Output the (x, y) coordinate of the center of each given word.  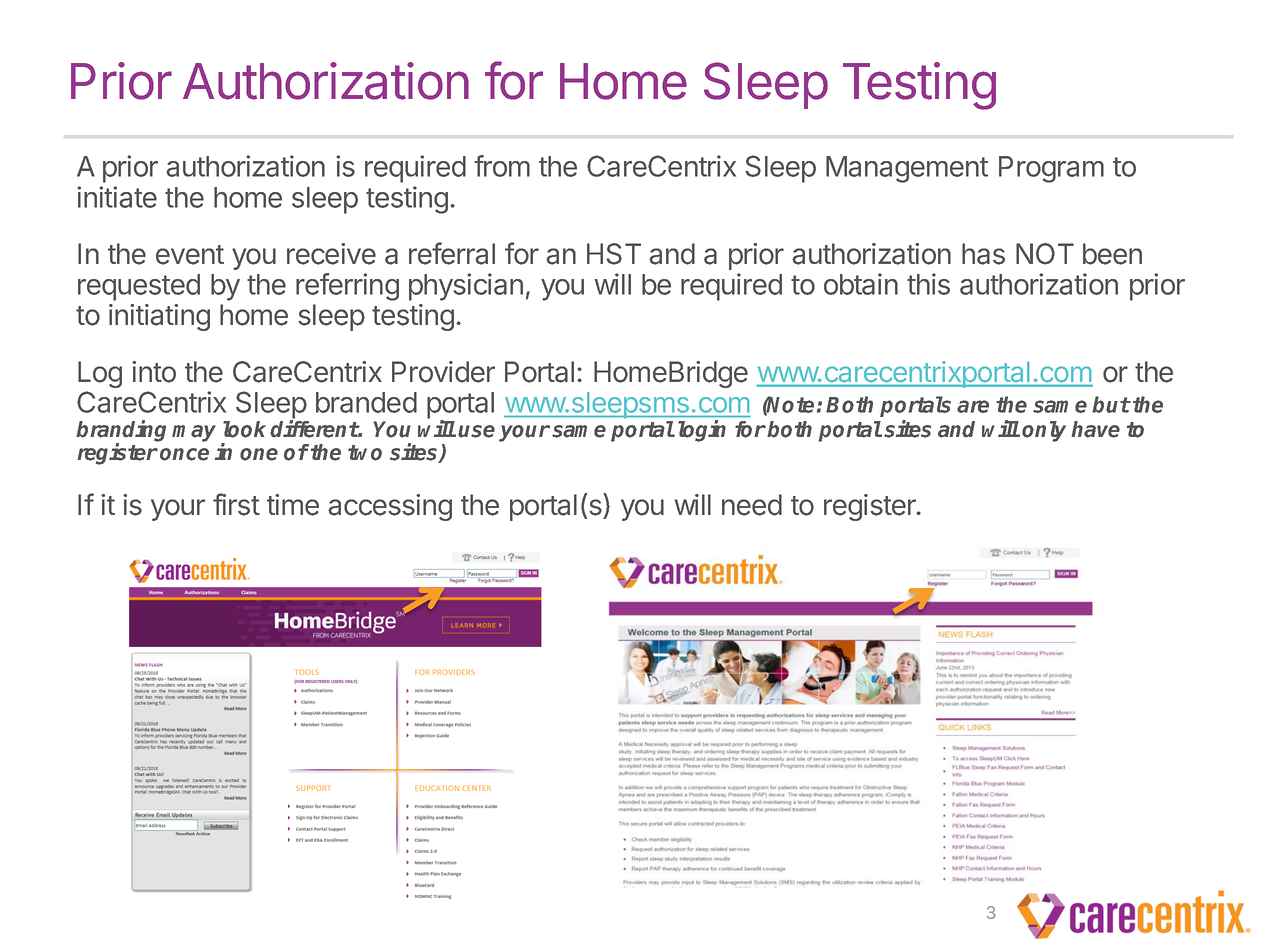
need (752, 505)
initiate (117, 197)
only (1044, 431)
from (502, 166)
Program (1051, 169)
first (236, 504)
